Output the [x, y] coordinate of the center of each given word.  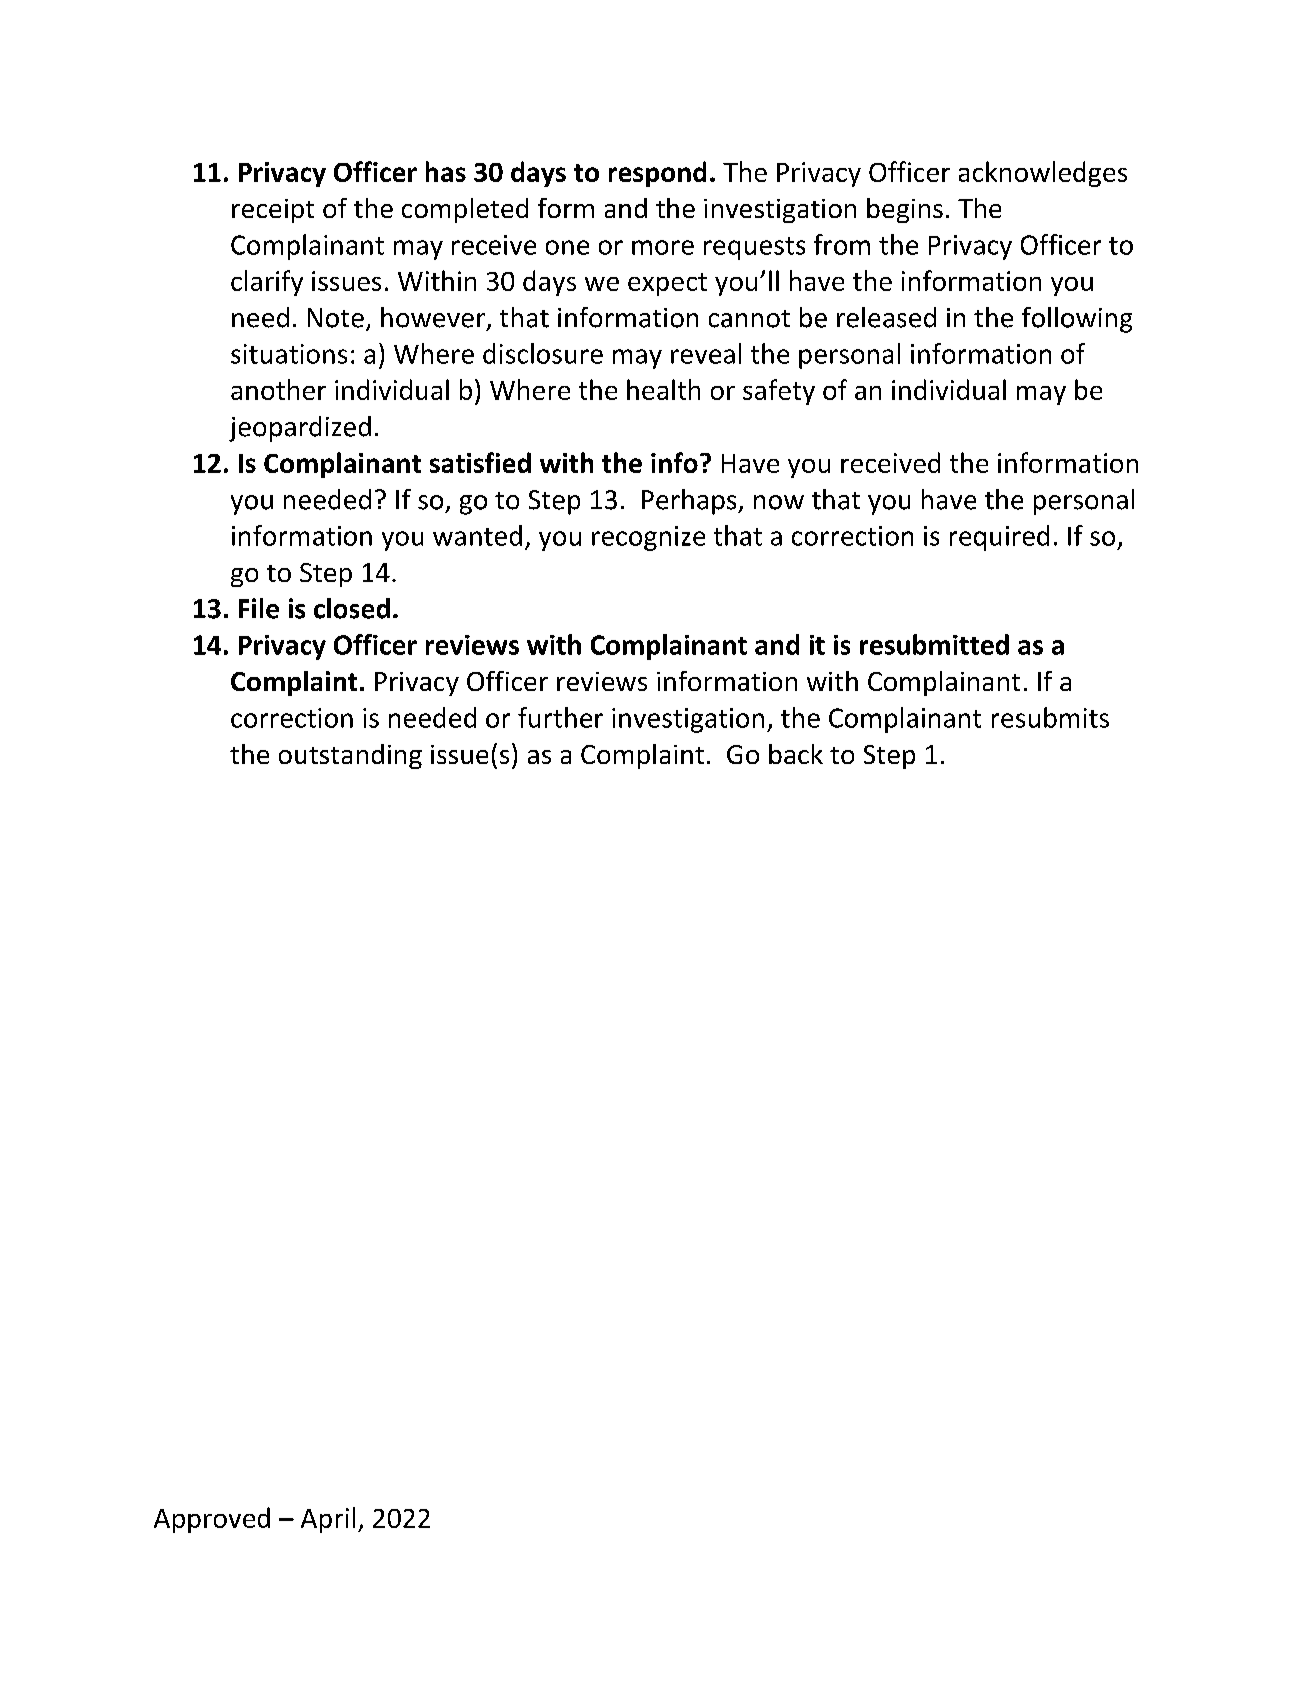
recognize [648, 538]
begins [905, 210]
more [663, 247]
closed [352, 608]
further [560, 717]
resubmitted [934, 644]
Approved [212, 1520]
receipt [273, 211]
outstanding [350, 756]
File [259, 608]
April [328, 1520]
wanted [477, 535]
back [796, 754]
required [999, 538]
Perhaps [690, 502]
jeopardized [300, 429]
